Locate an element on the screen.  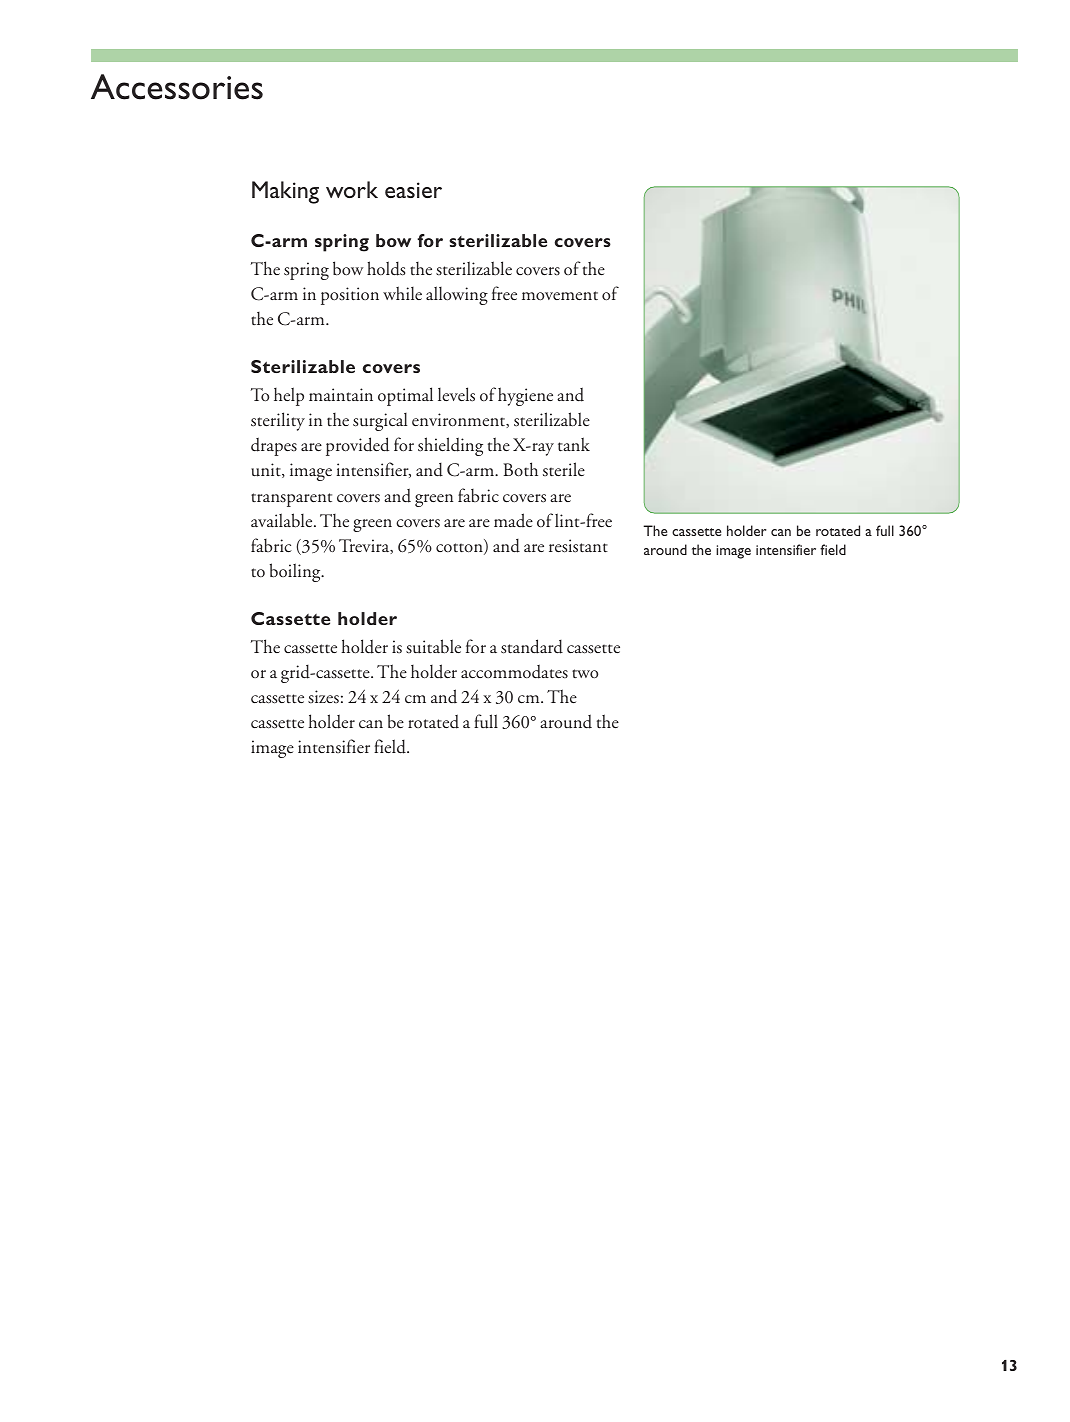
work is located at coordinates (352, 189).
